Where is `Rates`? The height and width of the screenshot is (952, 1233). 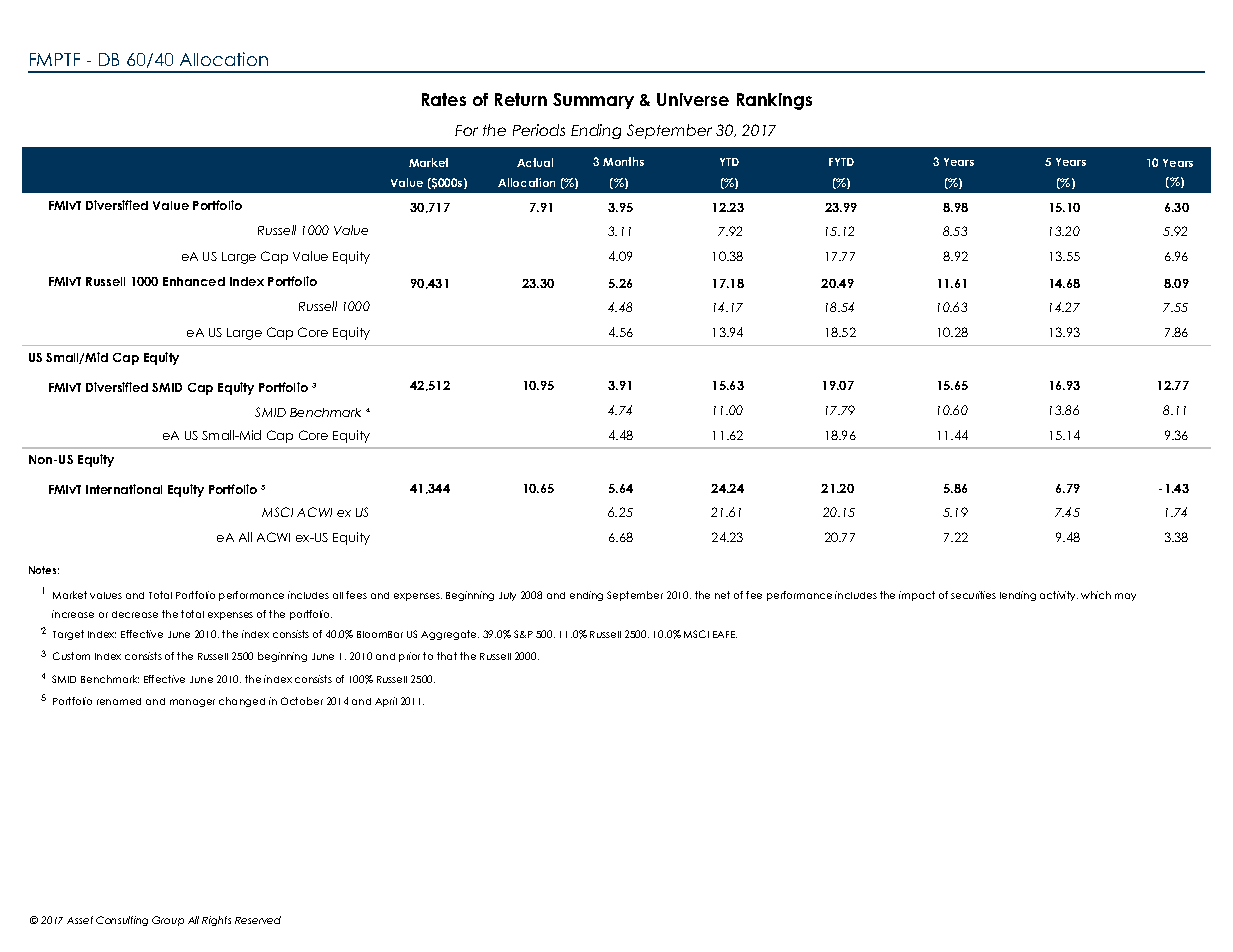
Rates is located at coordinates (444, 99).
